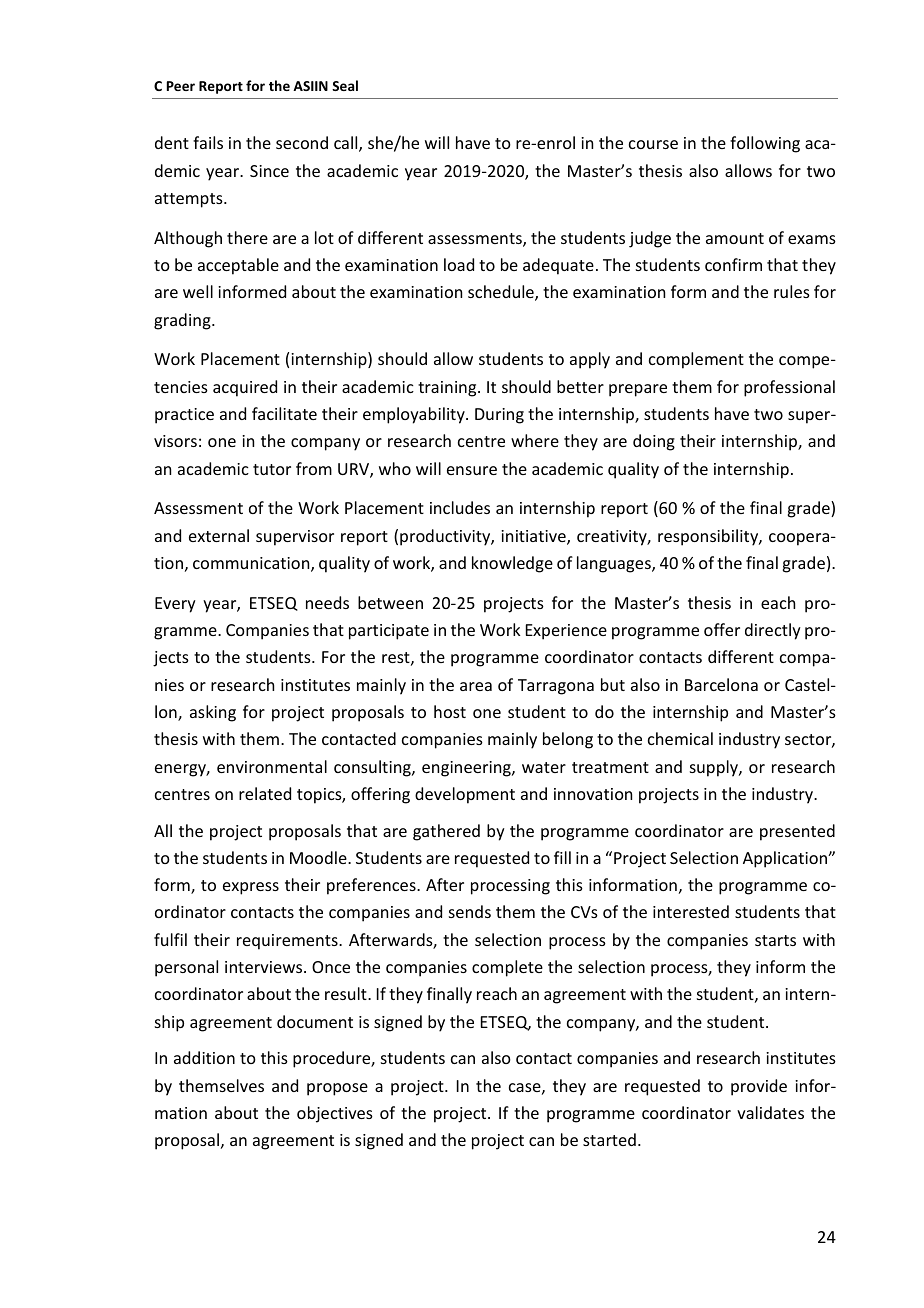  I want to click on training, so click(448, 389).
